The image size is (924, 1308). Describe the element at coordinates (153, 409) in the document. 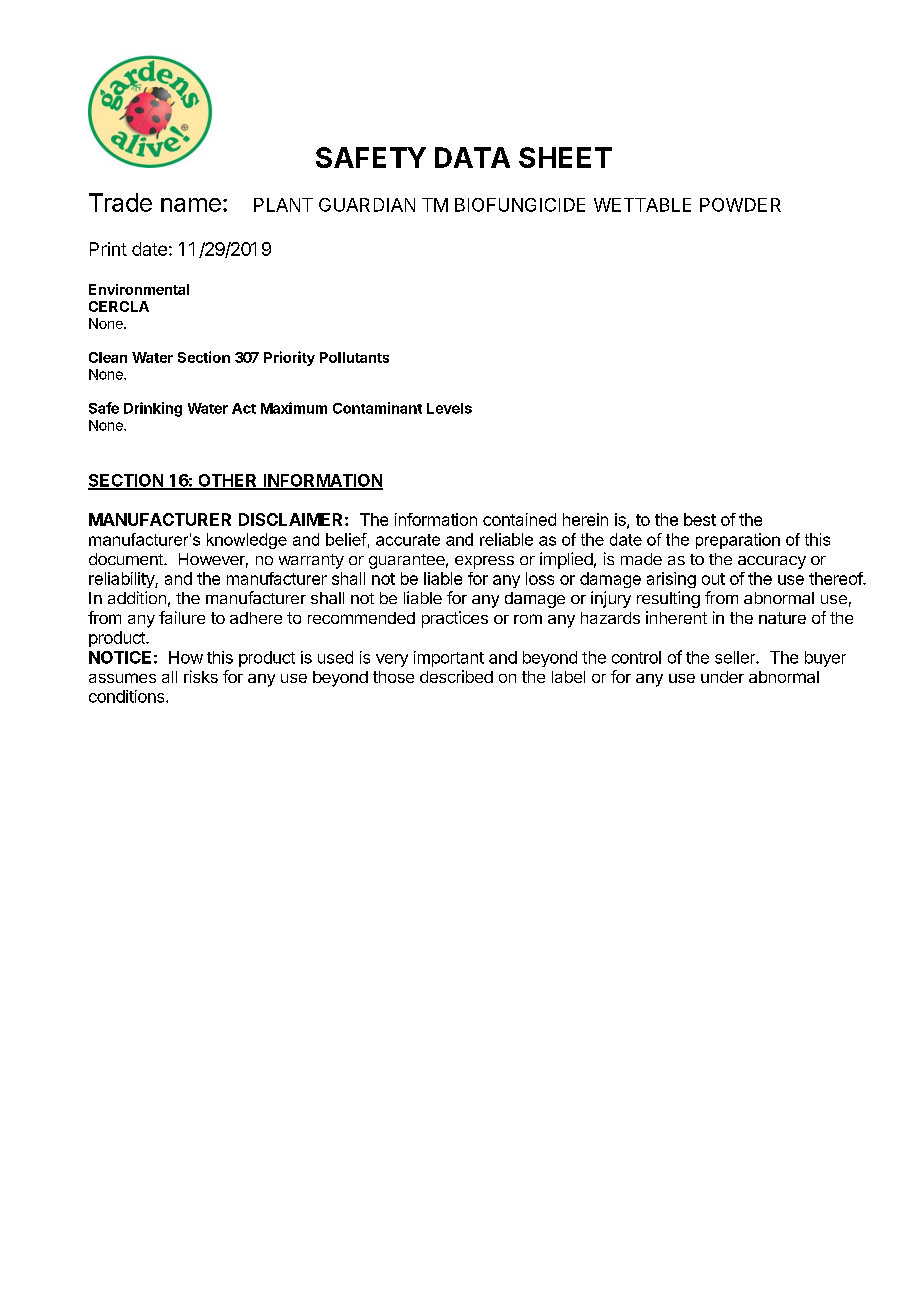

I see `Drinking` at that location.
